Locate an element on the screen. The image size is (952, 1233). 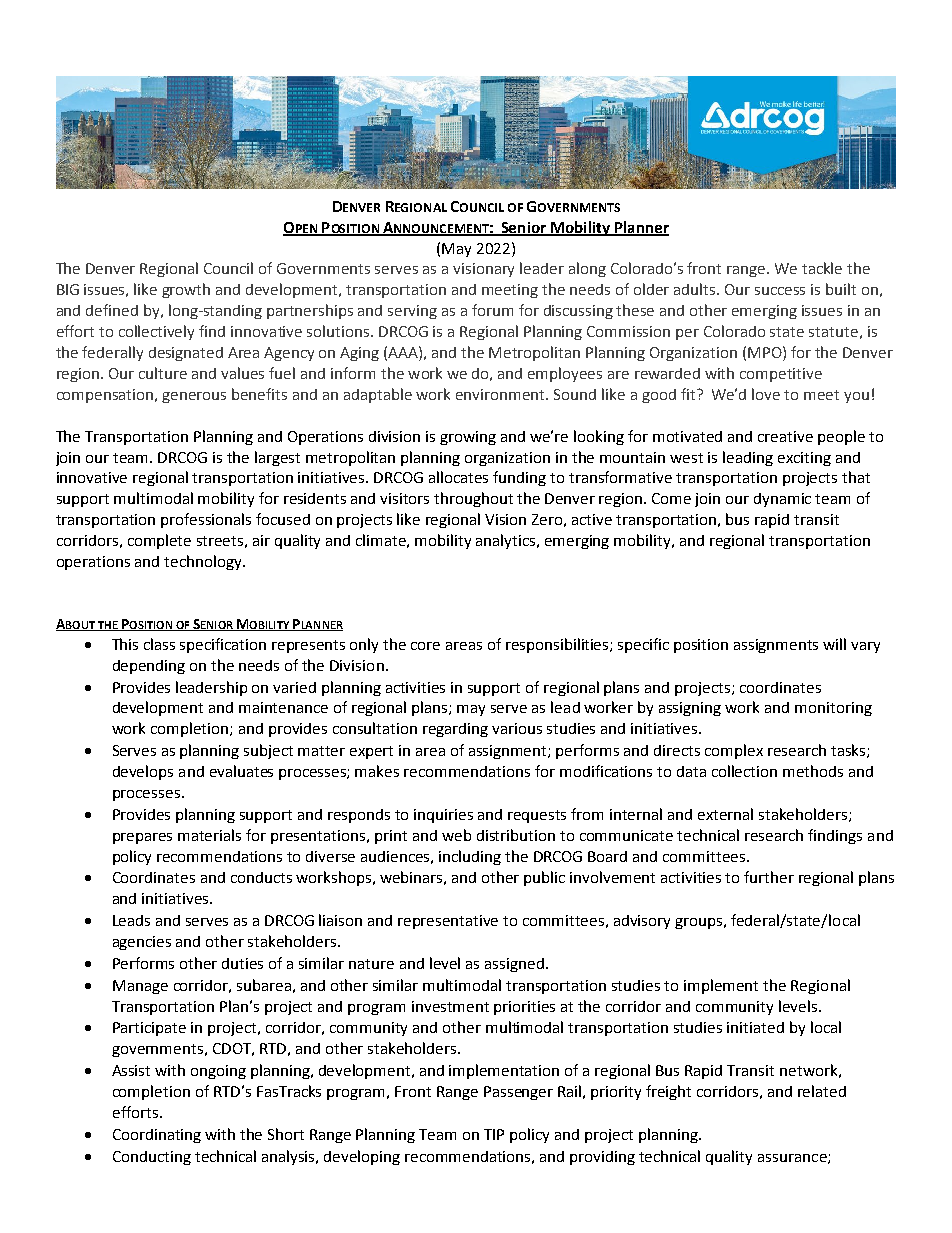
regarding is located at coordinates (455, 730).
